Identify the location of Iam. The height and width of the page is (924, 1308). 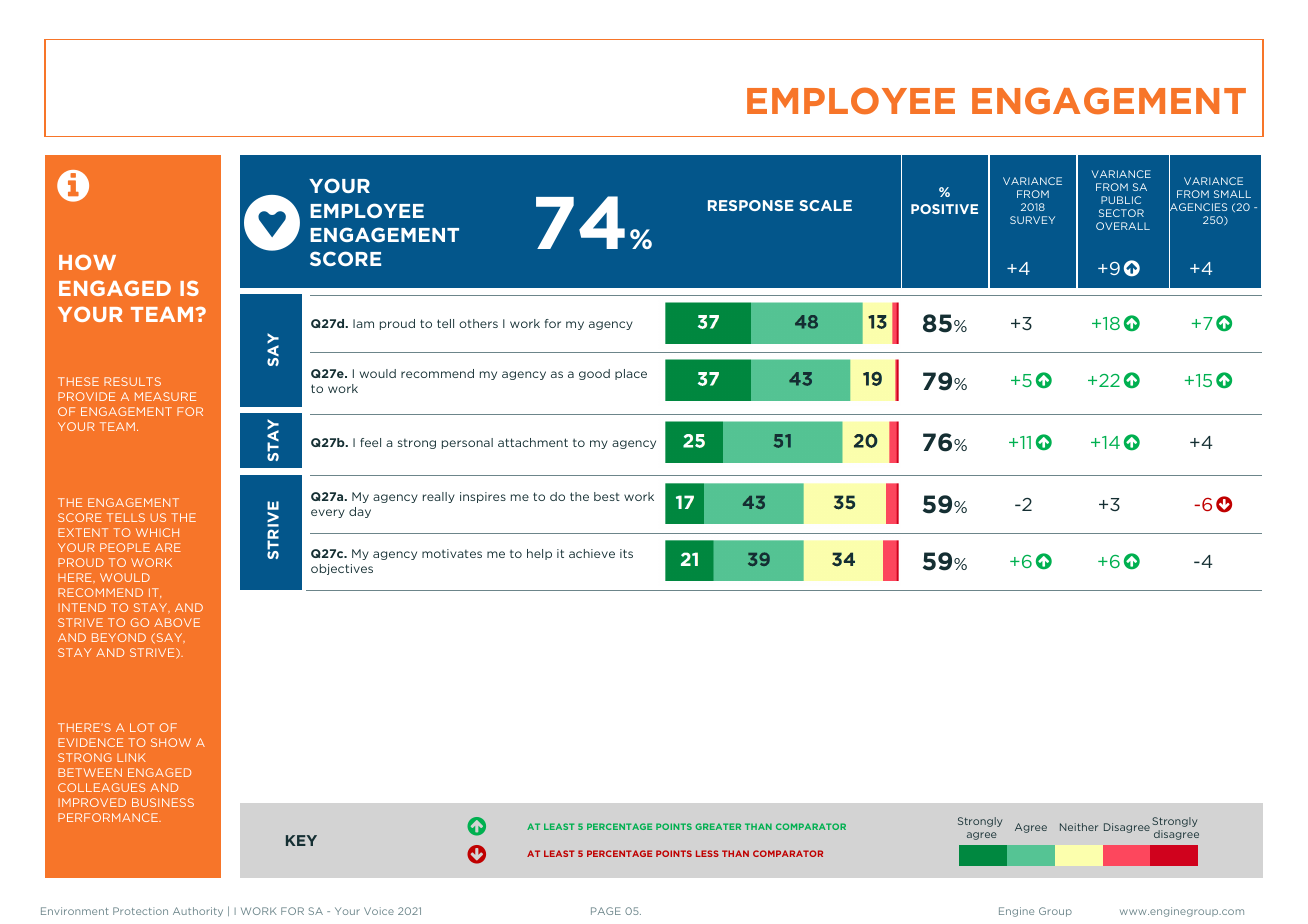
(363, 323).
